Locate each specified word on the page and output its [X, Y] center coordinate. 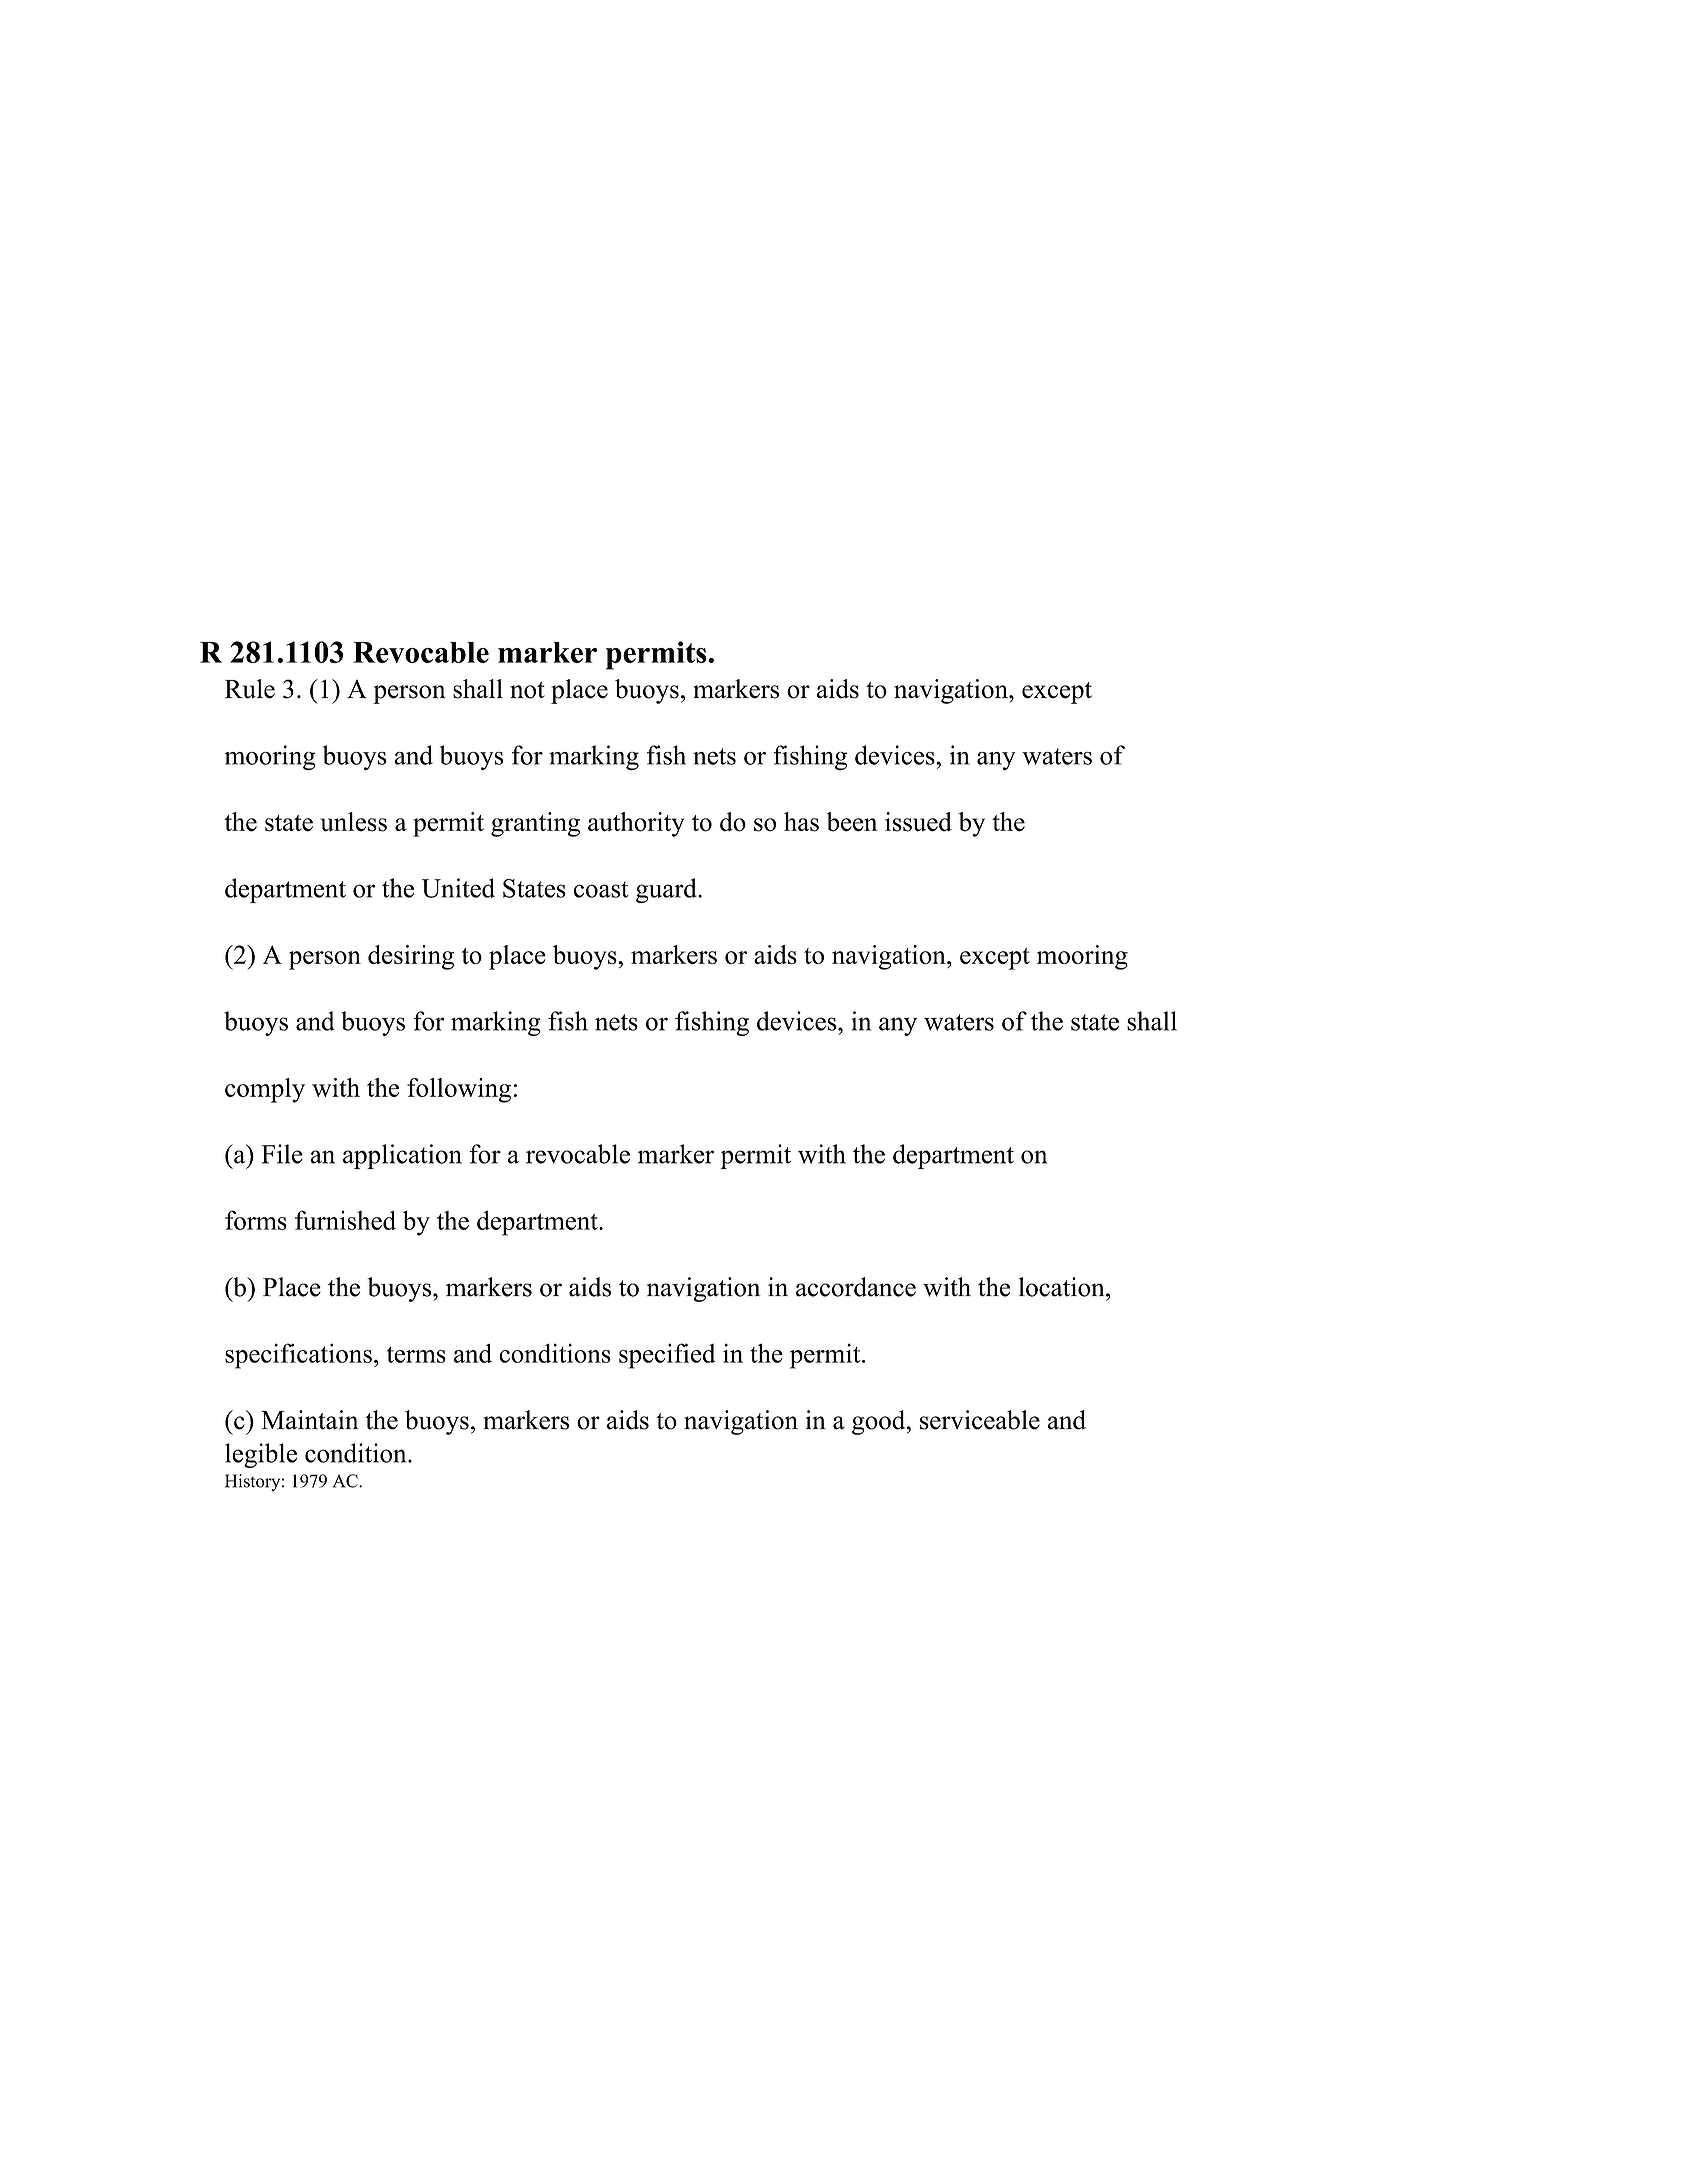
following [459, 1090]
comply [265, 1090]
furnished [345, 1220]
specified [667, 1356]
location [1063, 1287]
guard [667, 890]
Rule [250, 689]
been [852, 822]
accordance [856, 1287]
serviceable [980, 1420]
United [458, 888]
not [527, 690]
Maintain [310, 1420]
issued [918, 822]
